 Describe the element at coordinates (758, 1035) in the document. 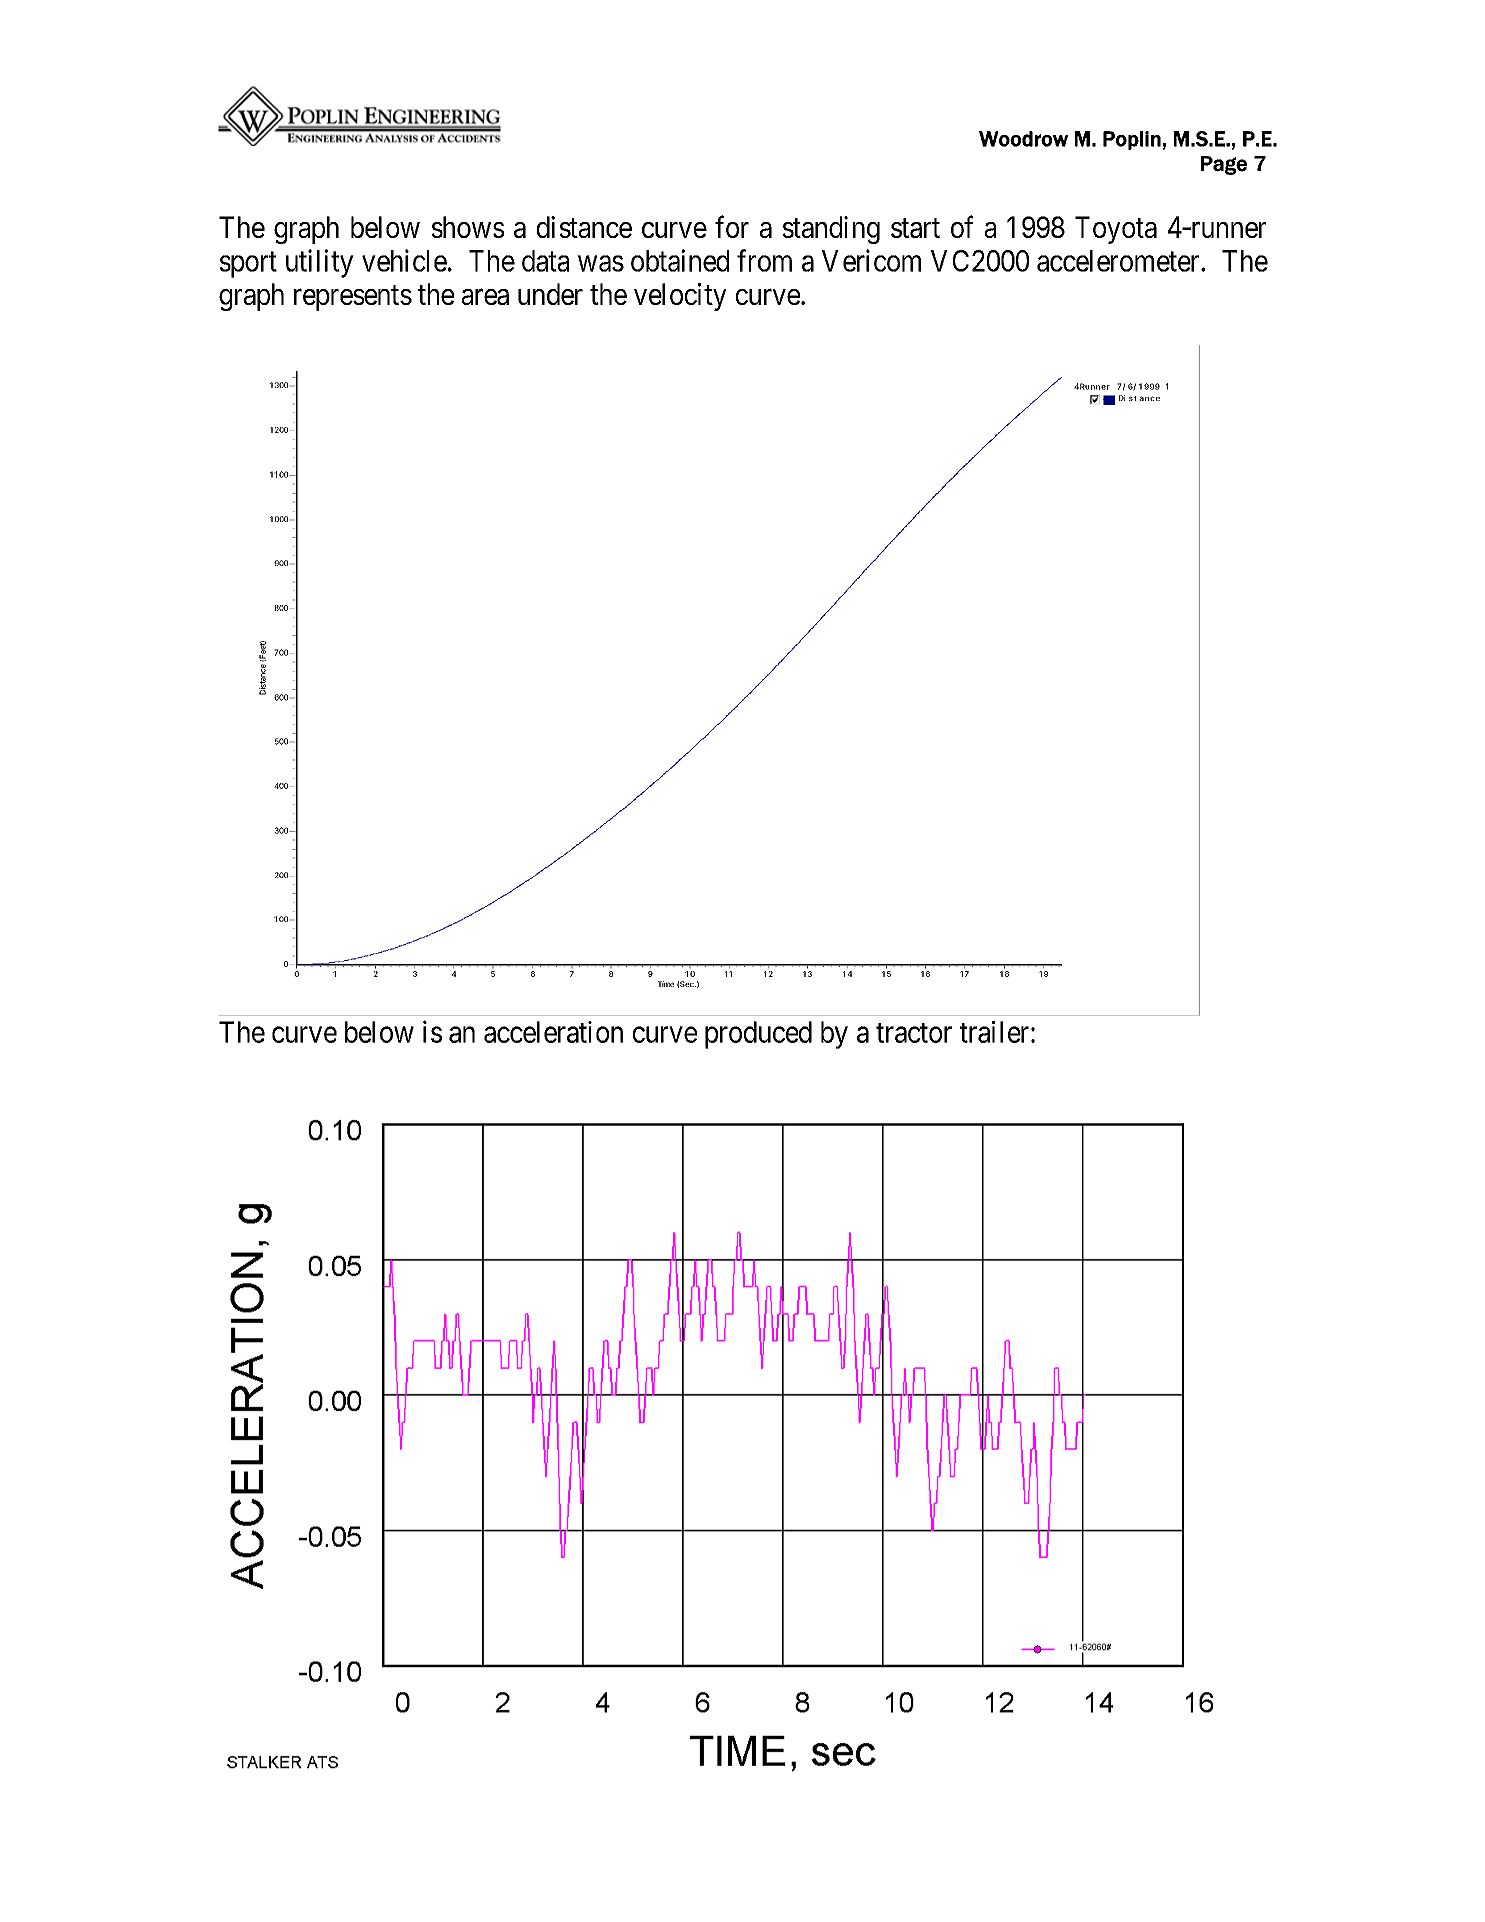

I see `produced` at that location.
